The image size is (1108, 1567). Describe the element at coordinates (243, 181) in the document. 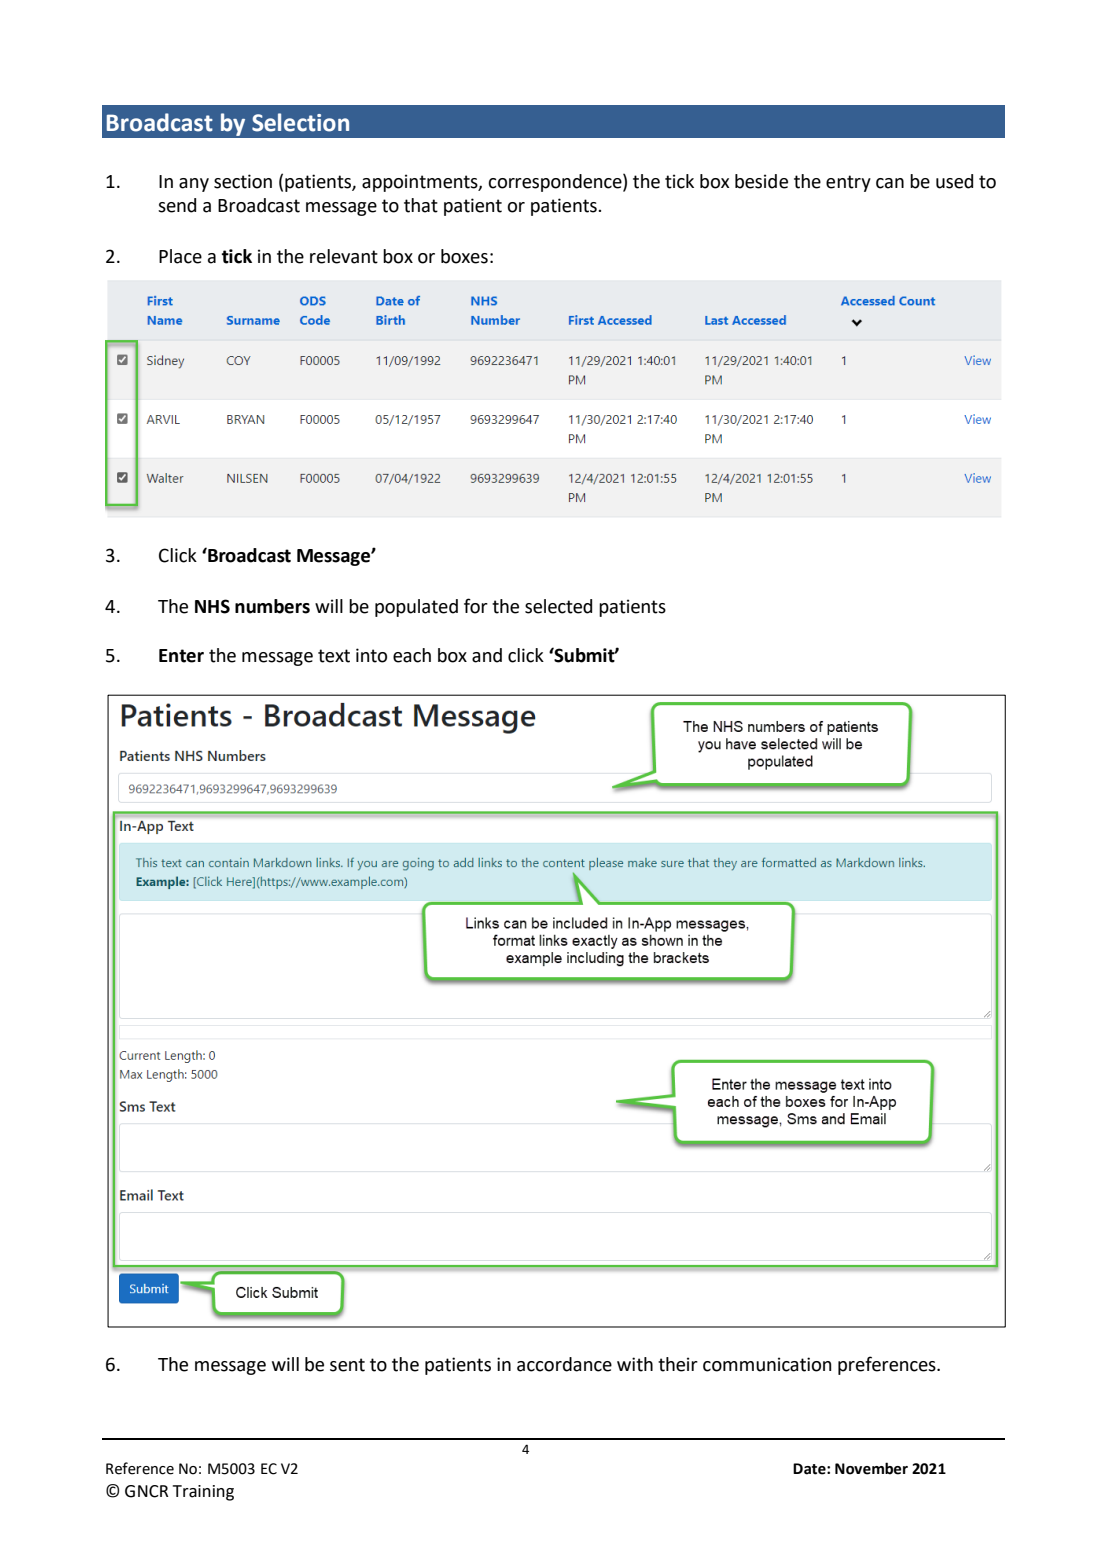

I see `section` at that location.
